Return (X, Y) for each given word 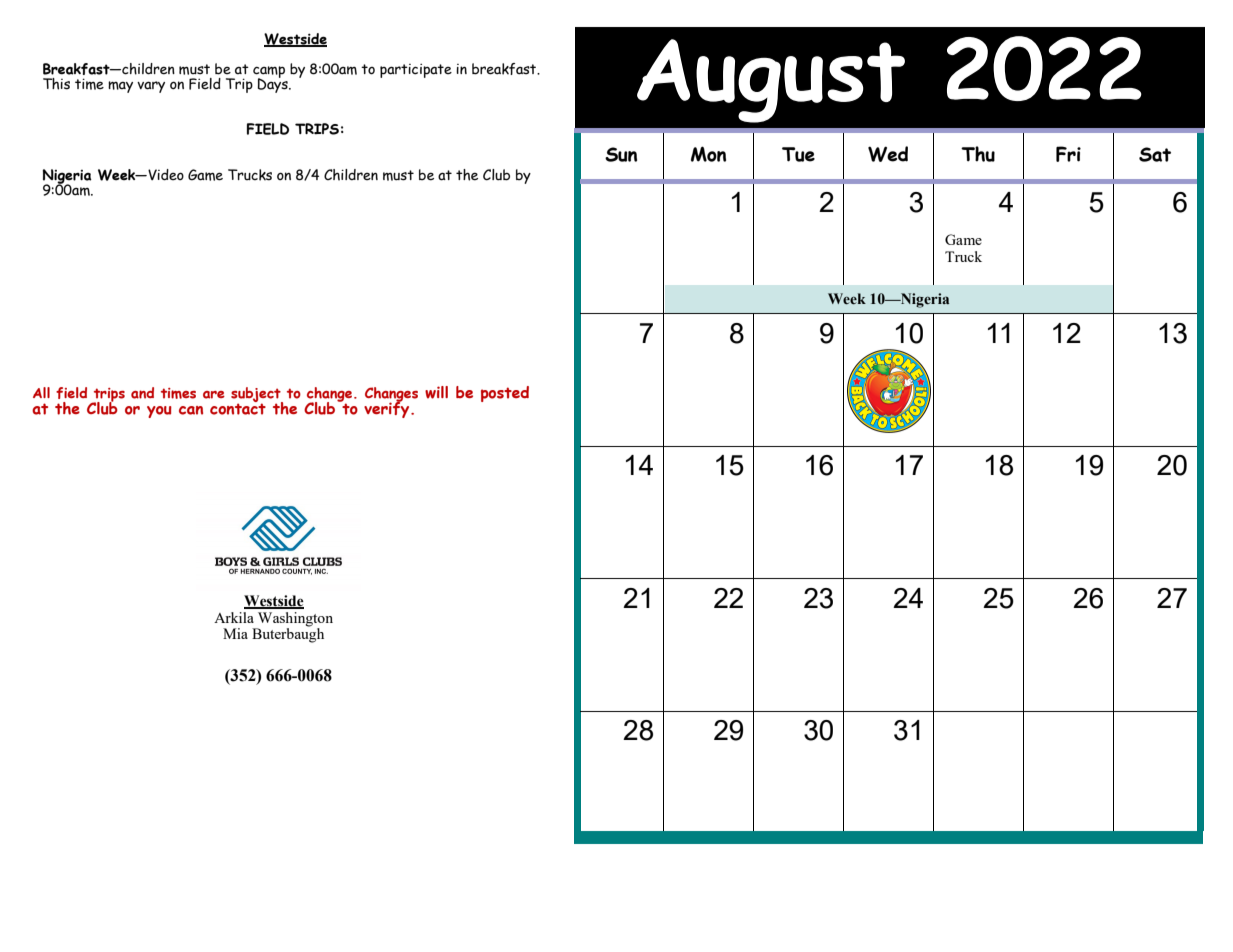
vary (151, 87)
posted (505, 394)
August (771, 81)
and (142, 393)
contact (238, 408)
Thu (978, 154)
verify (388, 409)
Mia (235, 633)
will (436, 392)
